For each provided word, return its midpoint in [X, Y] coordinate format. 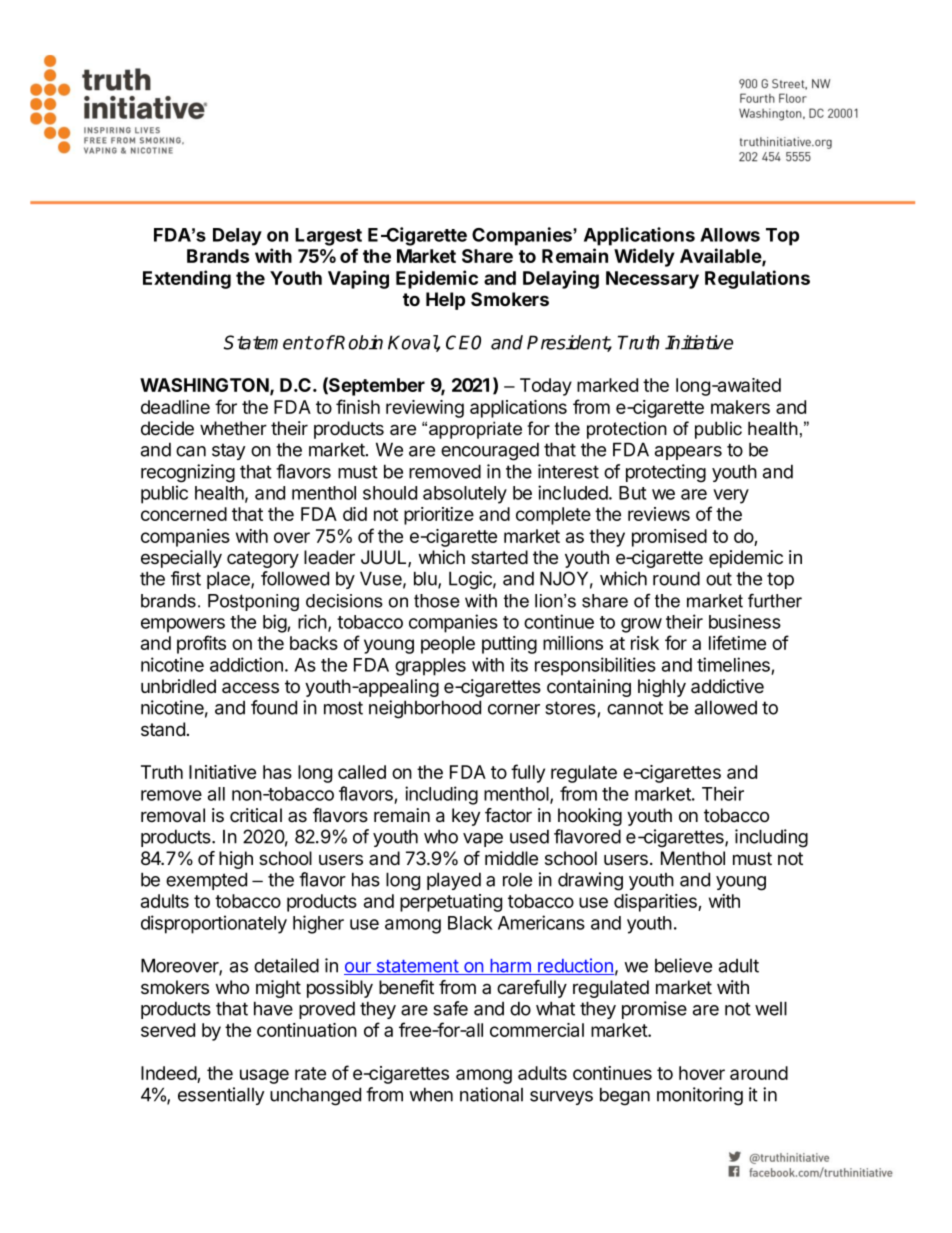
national [491, 1094]
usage [264, 1076]
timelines [733, 664]
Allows [730, 235]
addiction [246, 664]
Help [445, 301]
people [448, 645]
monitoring [700, 1096]
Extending [187, 279]
